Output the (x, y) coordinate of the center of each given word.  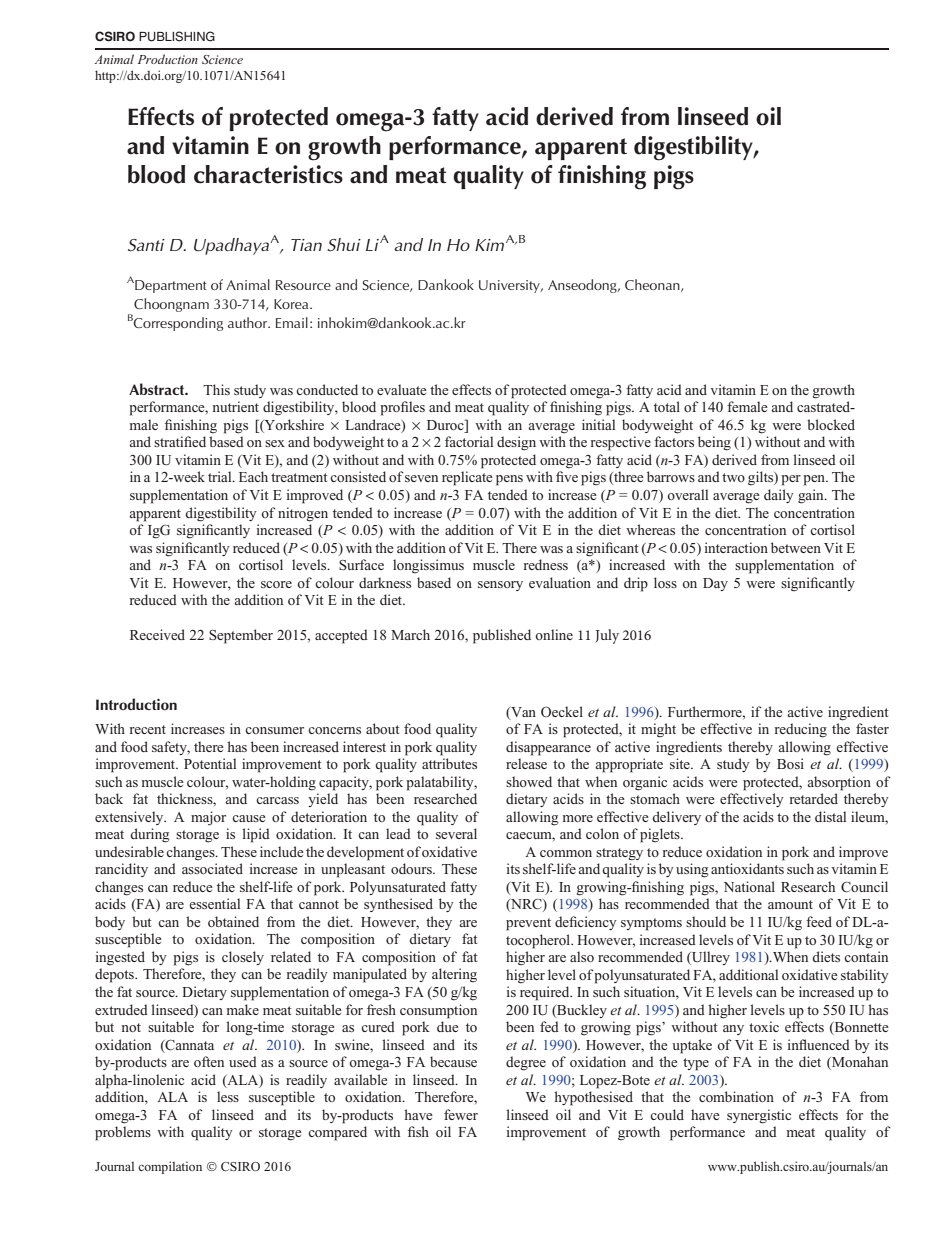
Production (168, 59)
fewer (461, 1114)
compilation (170, 1167)
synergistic (759, 1116)
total (667, 406)
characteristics (268, 174)
